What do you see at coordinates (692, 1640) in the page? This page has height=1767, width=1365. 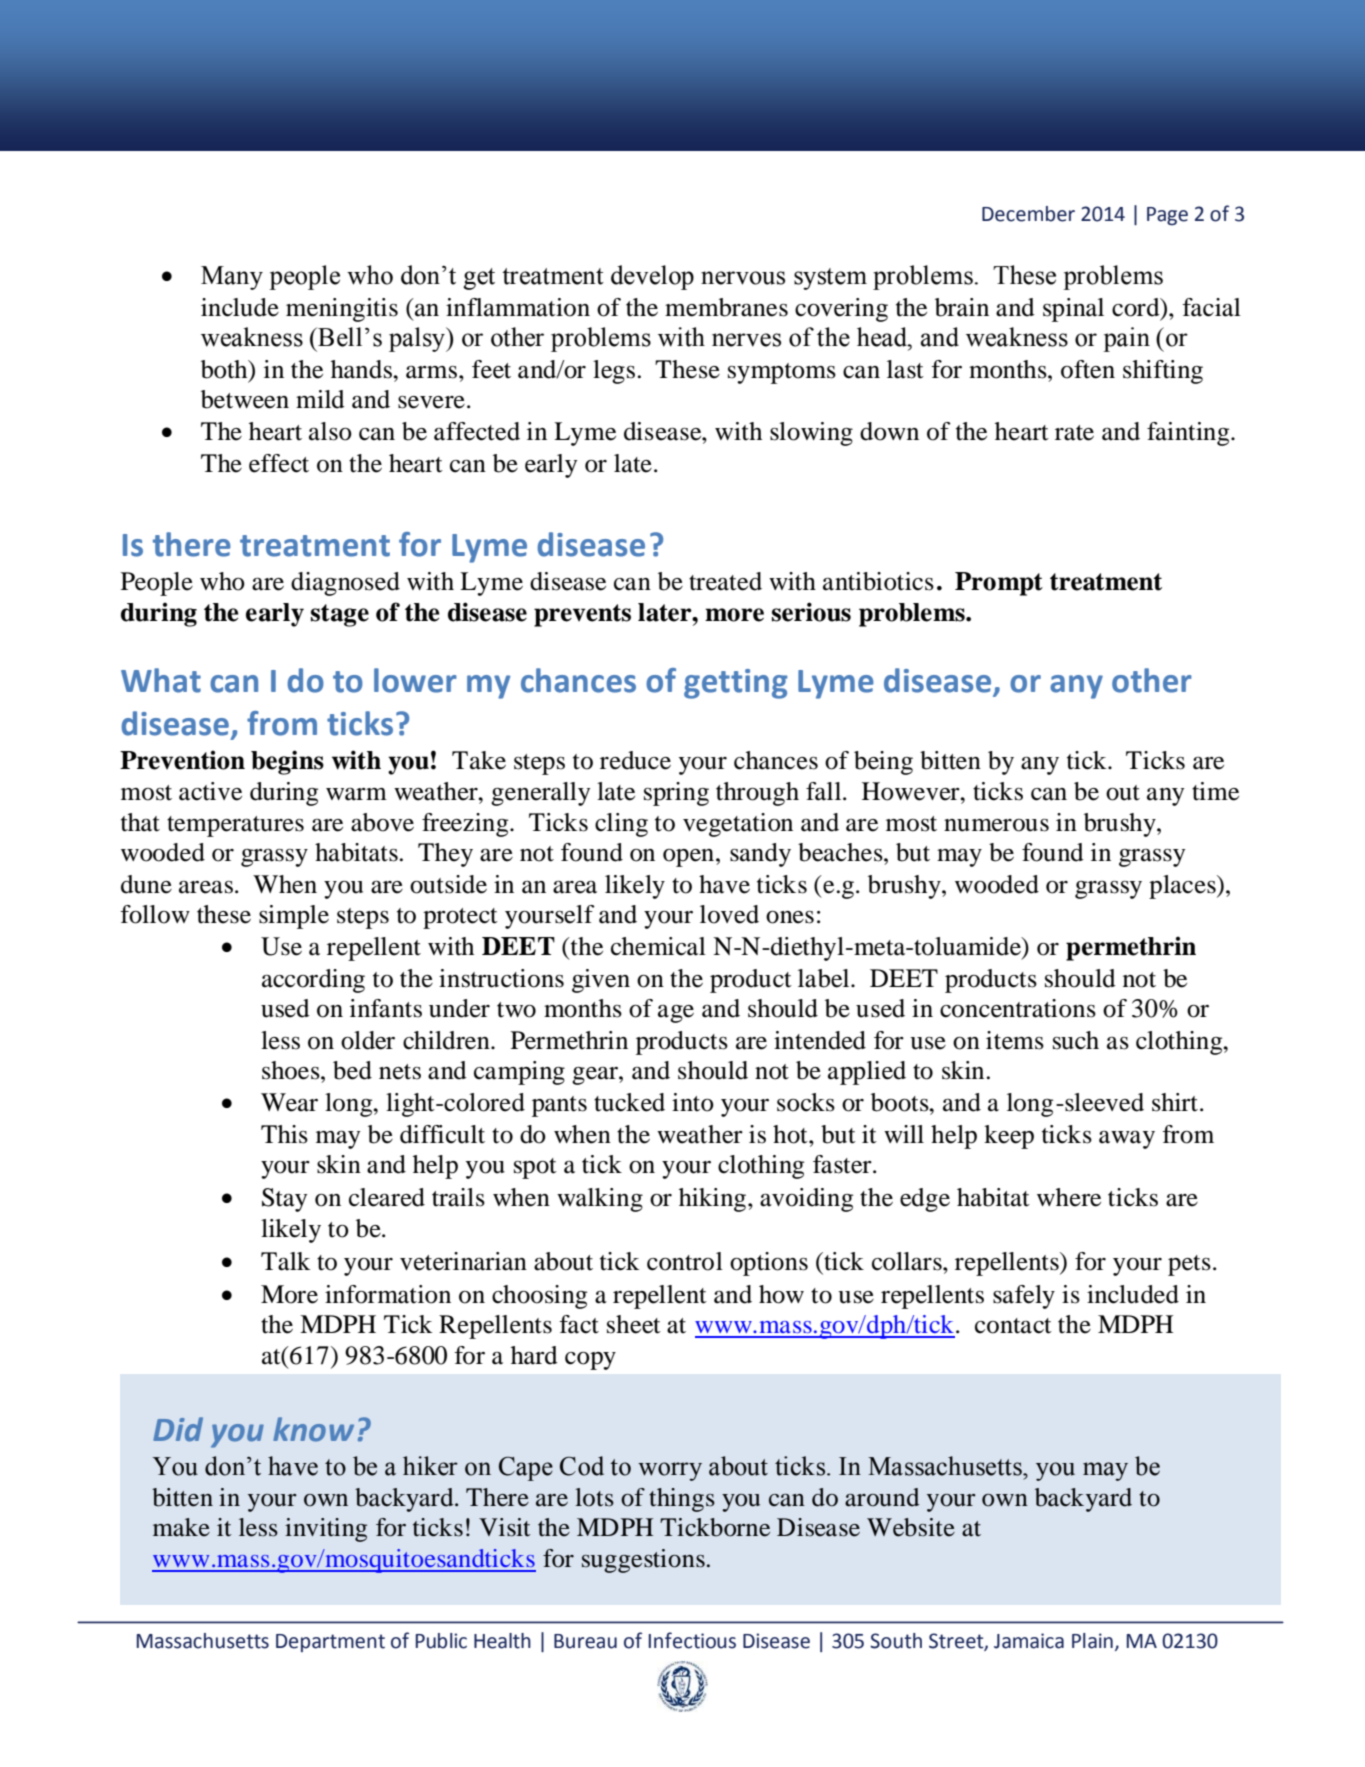 I see `Infectious` at bounding box center [692, 1640].
